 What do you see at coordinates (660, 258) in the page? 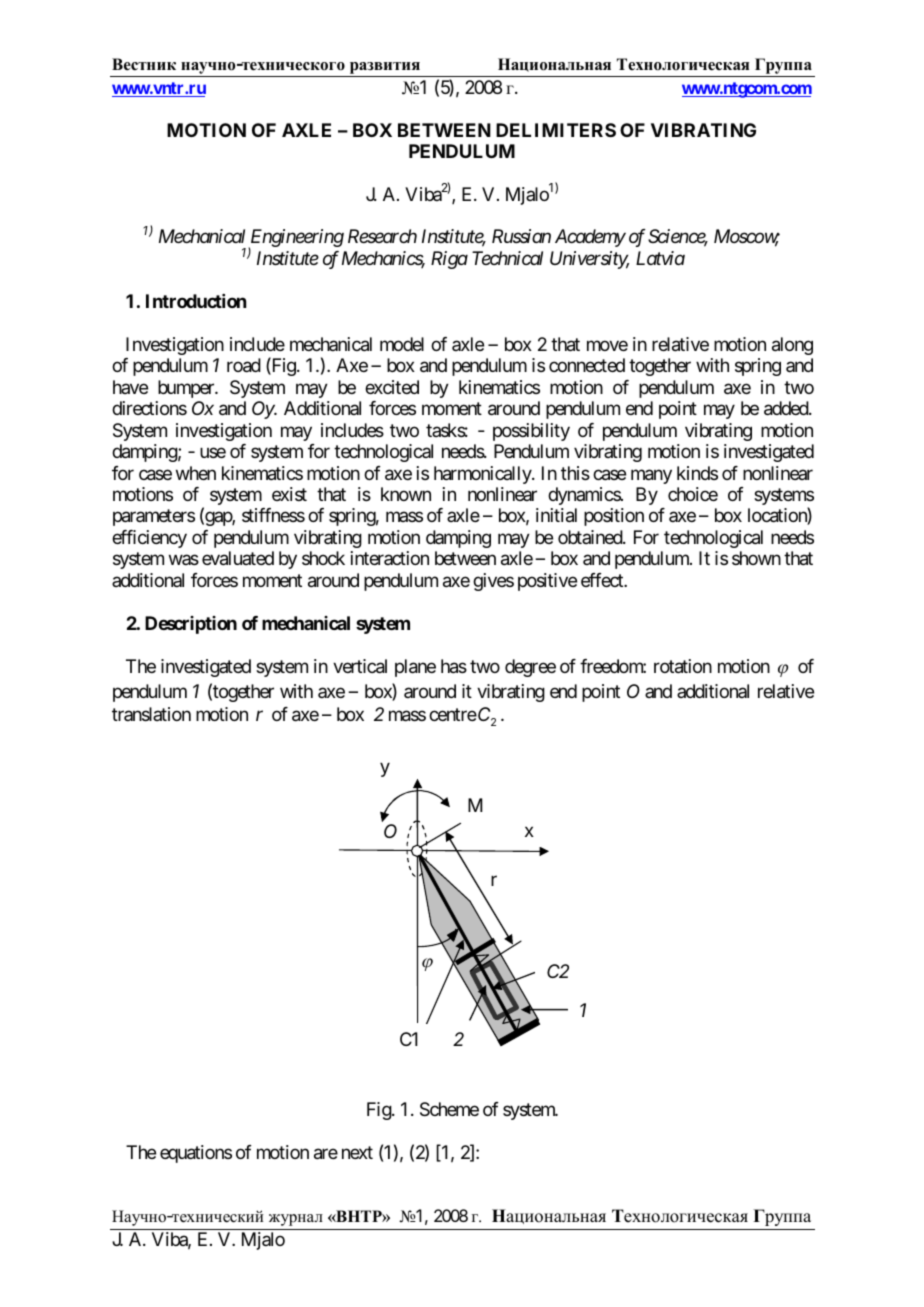
I see `Latvia` at bounding box center [660, 258].
